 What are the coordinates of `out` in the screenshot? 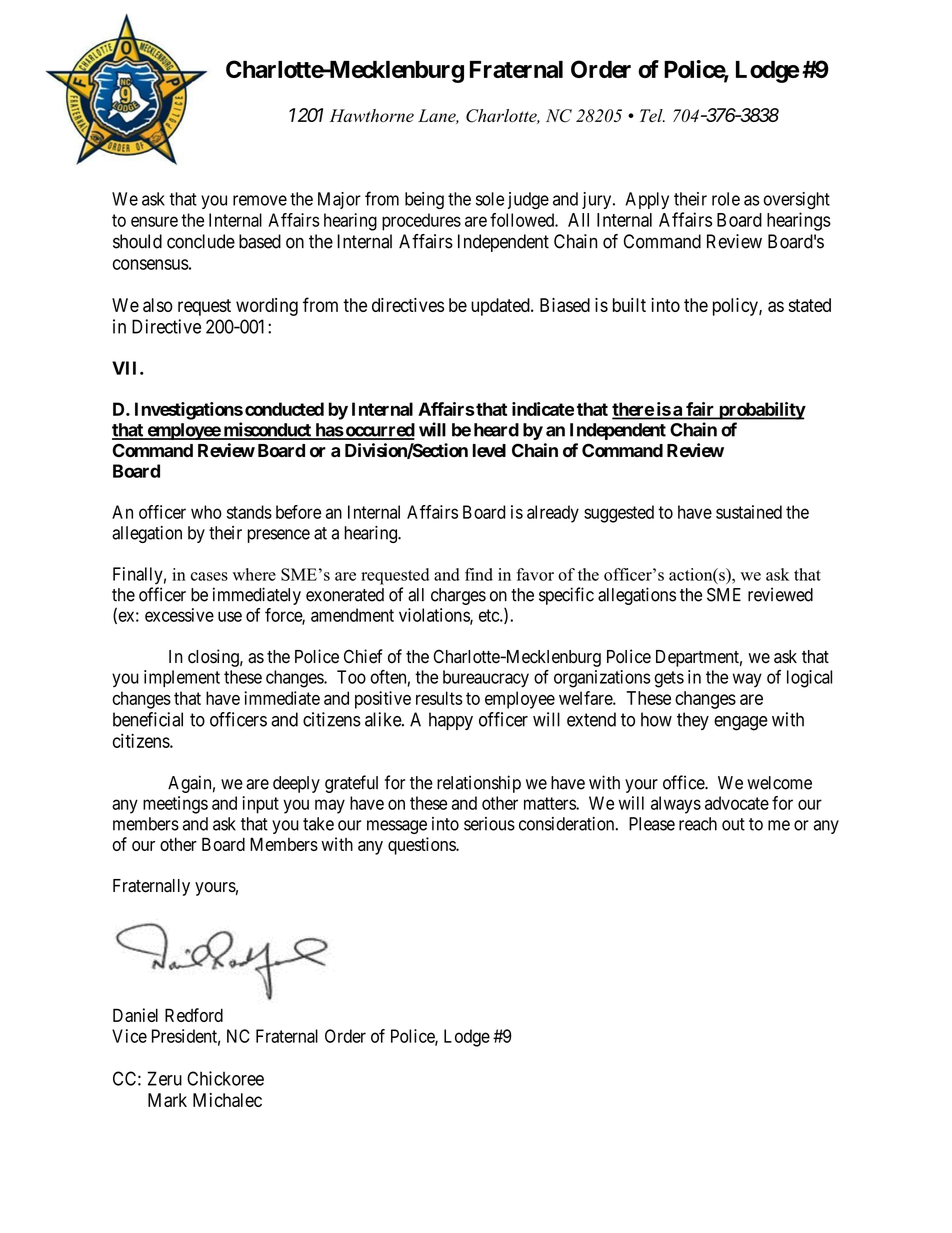 It's located at (733, 824).
